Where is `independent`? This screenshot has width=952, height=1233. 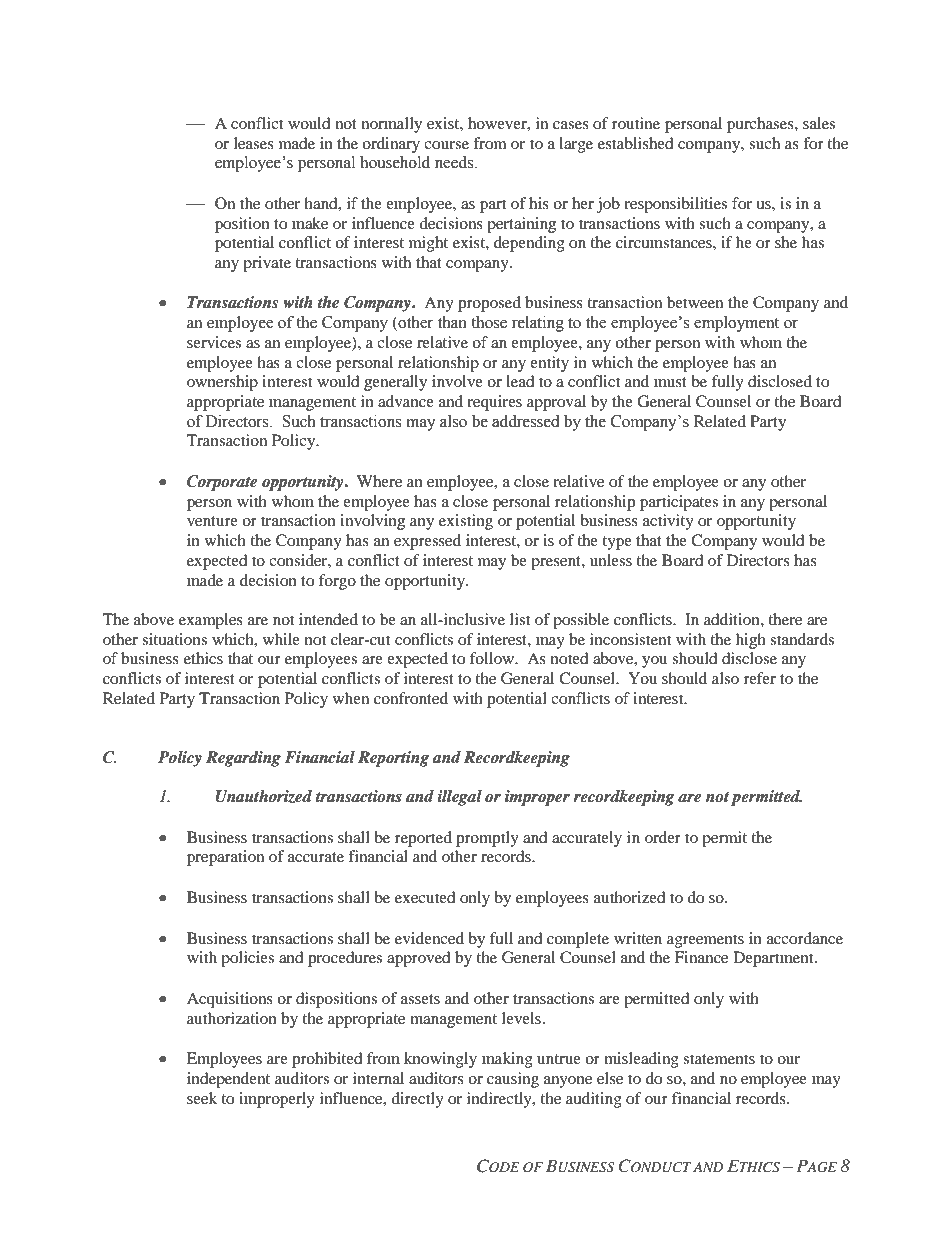 independent is located at coordinates (228, 1080).
